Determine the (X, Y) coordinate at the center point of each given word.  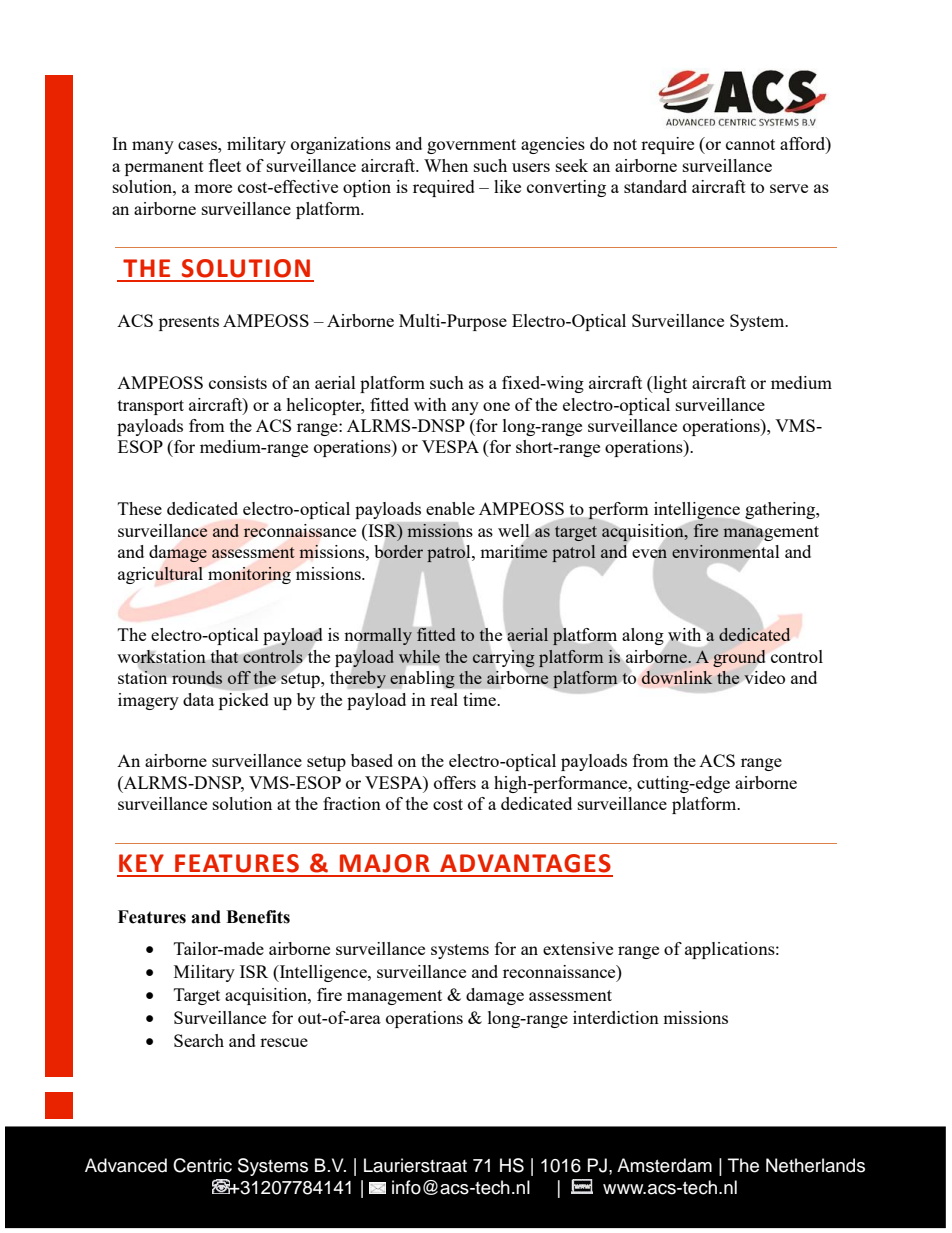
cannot (750, 144)
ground (739, 658)
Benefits (258, 917)
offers (455, 782)
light (669, 384)
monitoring (249, 575)
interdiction (616, 1017)
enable (450, 508)
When (446, 165)
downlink (677, 677)
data (198, 699)
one (496, 406)
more (213, 188)
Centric (202, 1165)
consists (238, 382)
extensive (578, 948)
